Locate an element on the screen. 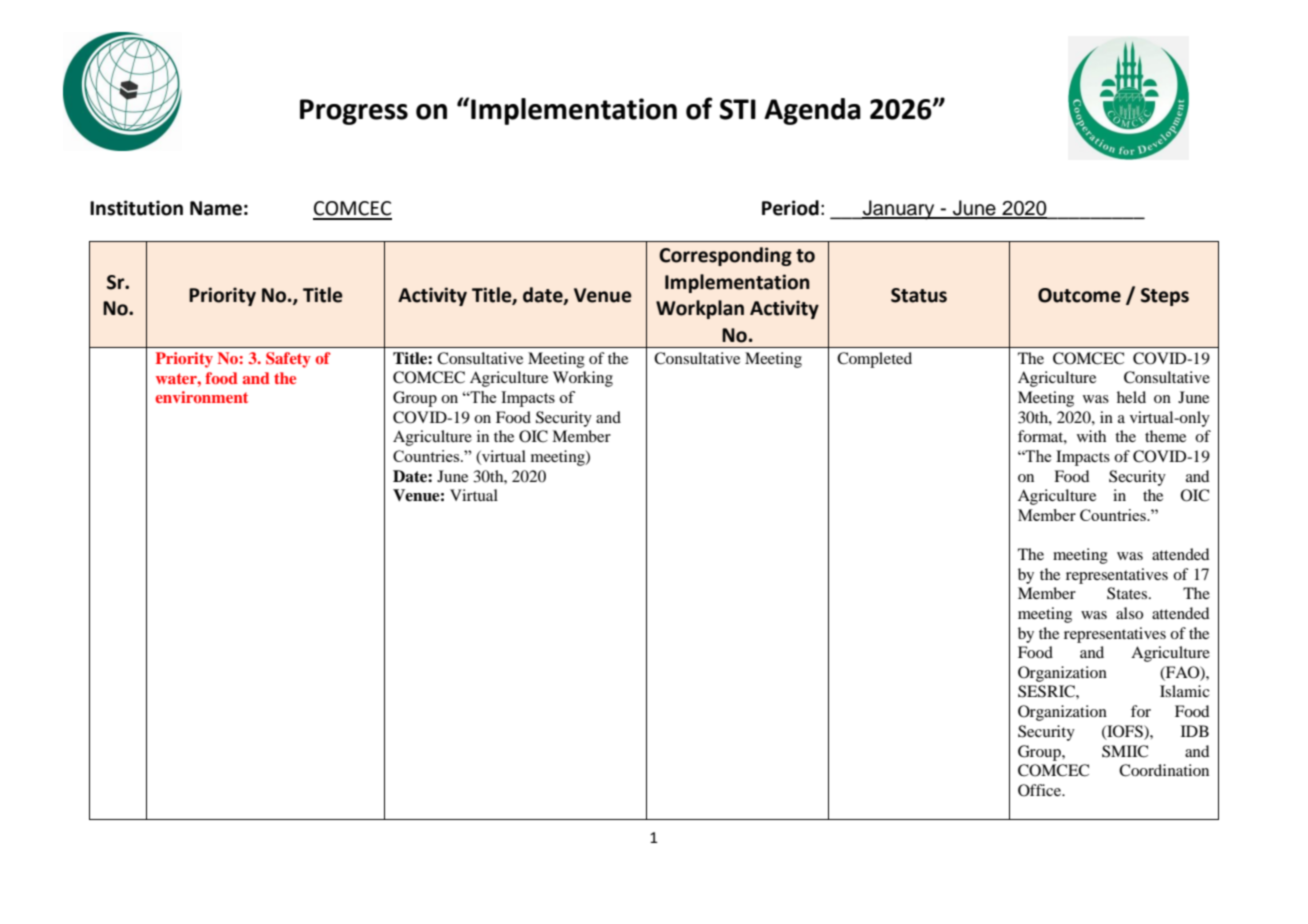  Office is located at coordinates (1041, 790).
